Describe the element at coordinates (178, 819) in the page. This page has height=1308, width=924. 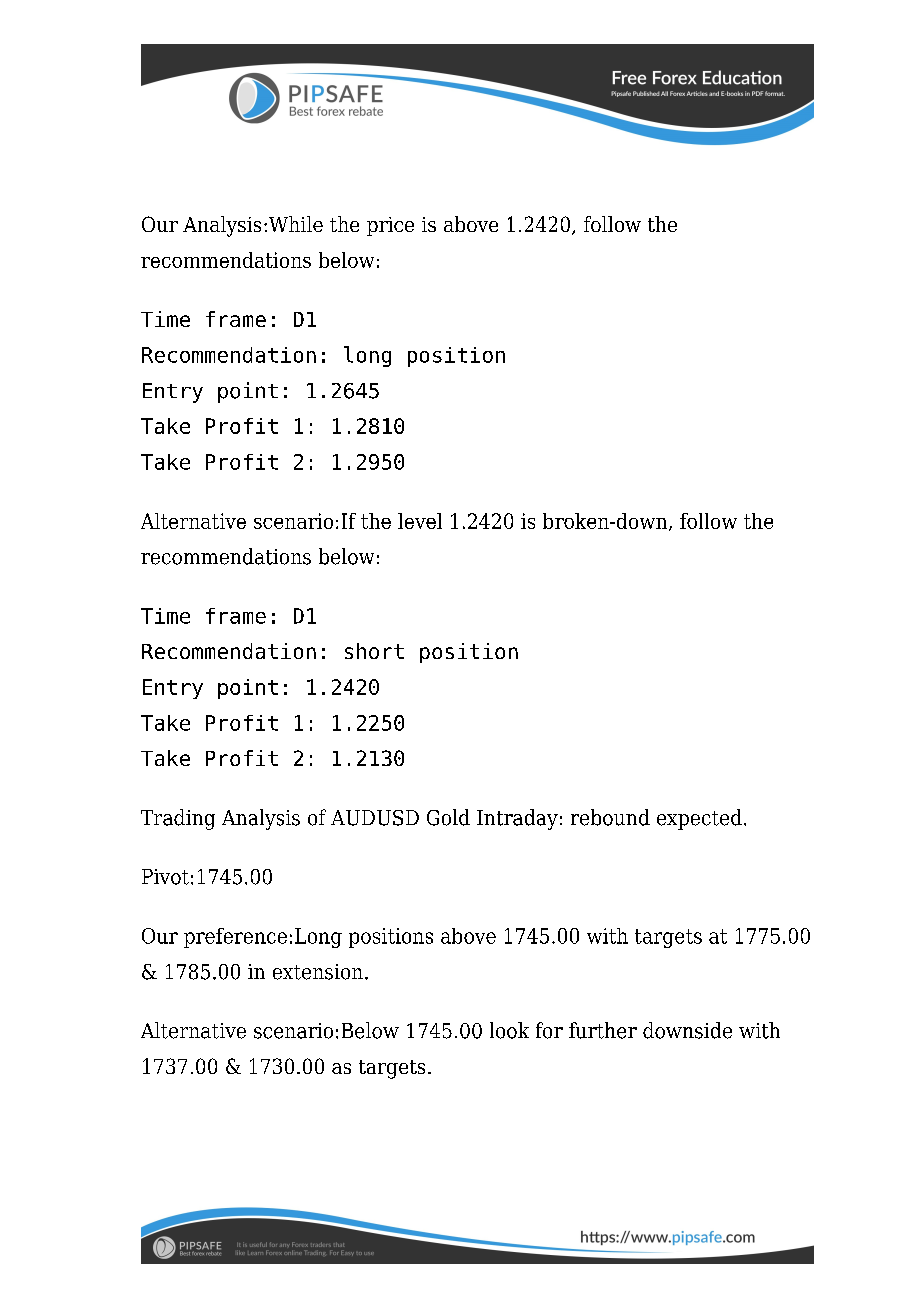
I see `Trading` at that location.
